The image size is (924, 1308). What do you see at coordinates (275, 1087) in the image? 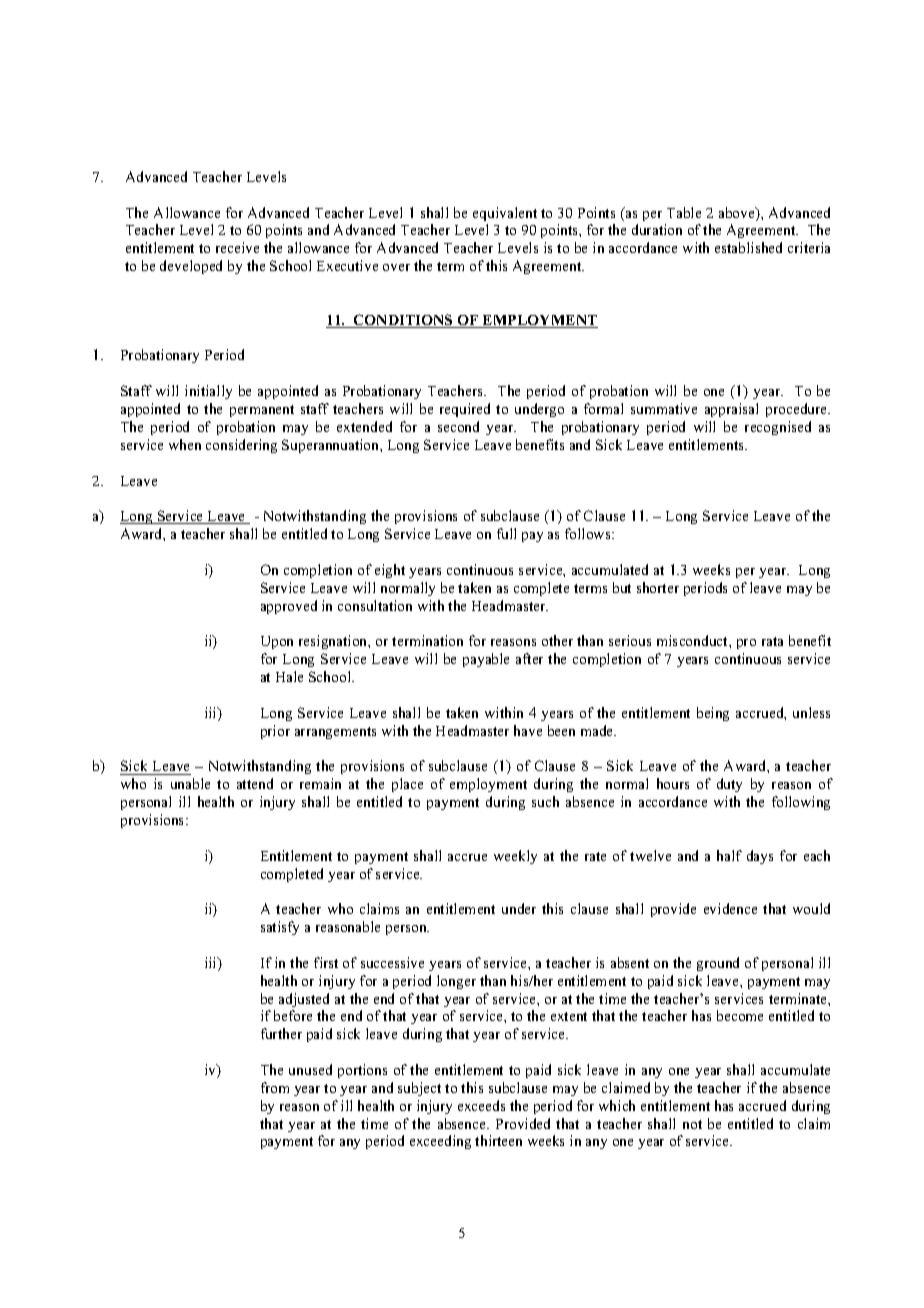
I see `from` at bounding box center [275, 1087].
